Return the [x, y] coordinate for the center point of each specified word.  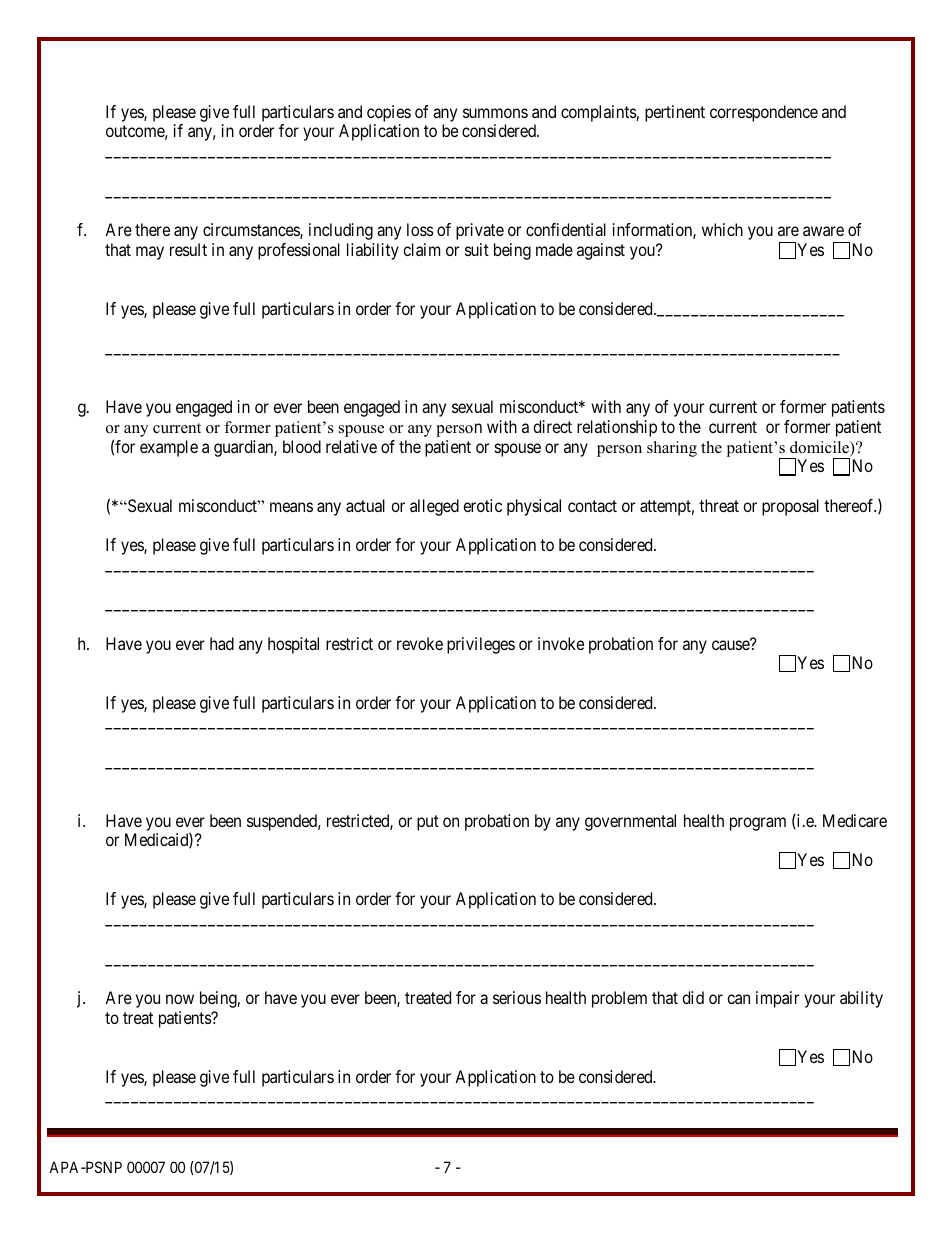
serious [517, 997]
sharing [672, 449]
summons [495, 113]
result [188, 249]
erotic [482, 505]
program [758, 824]
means [291, 507]
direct [552, 426]
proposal [790, 507]
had [222, 643]
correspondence [764, 113]
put [428, 823]
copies [389, 113]
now [180, 999]
